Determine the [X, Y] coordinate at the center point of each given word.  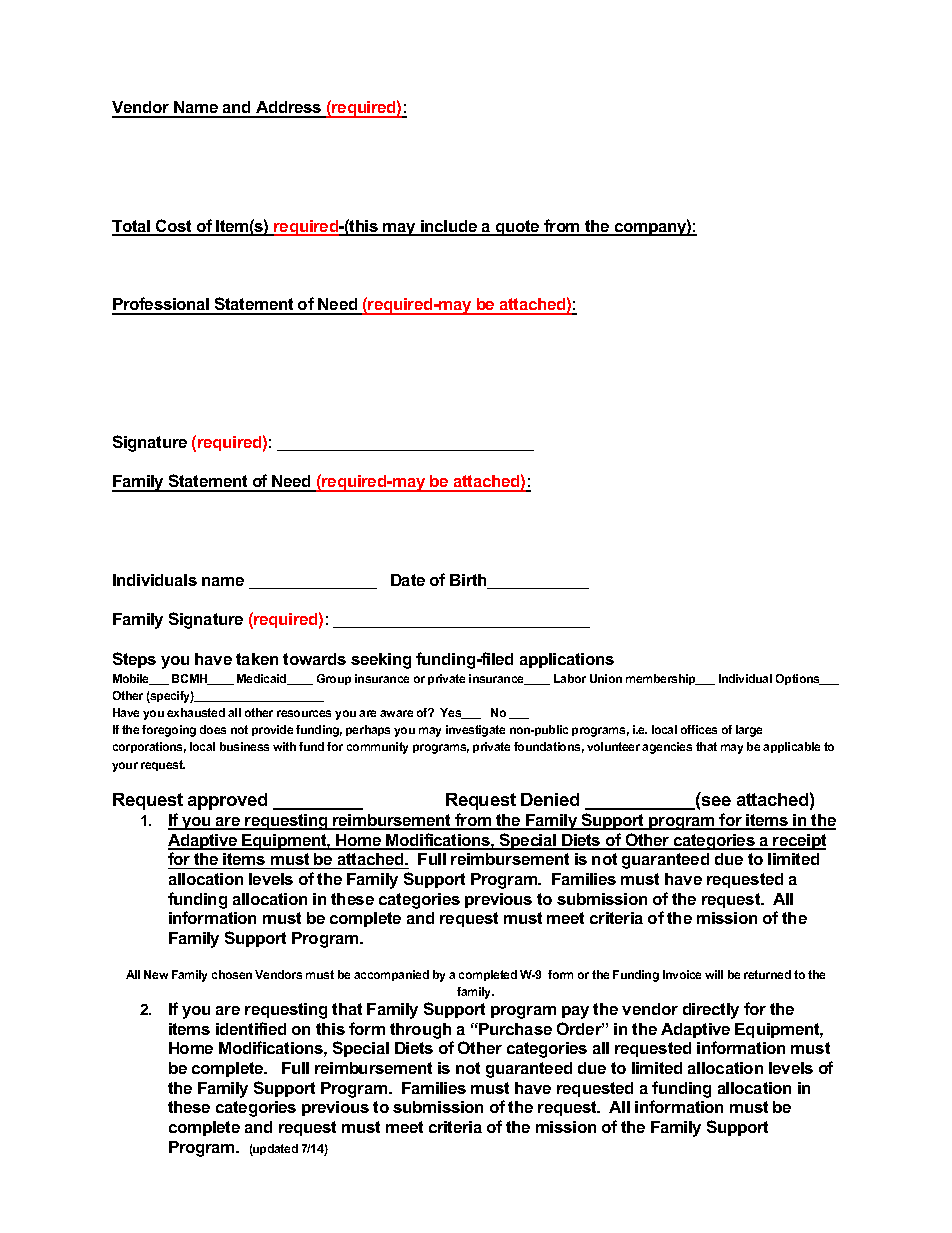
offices [699, 729]
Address [289, 109]
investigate [475, 731]
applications [567, 660]
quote [518, 228]
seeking [381, 661]
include [449, 227]
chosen [232, 974]
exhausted [196, 712]
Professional [162, 305]
